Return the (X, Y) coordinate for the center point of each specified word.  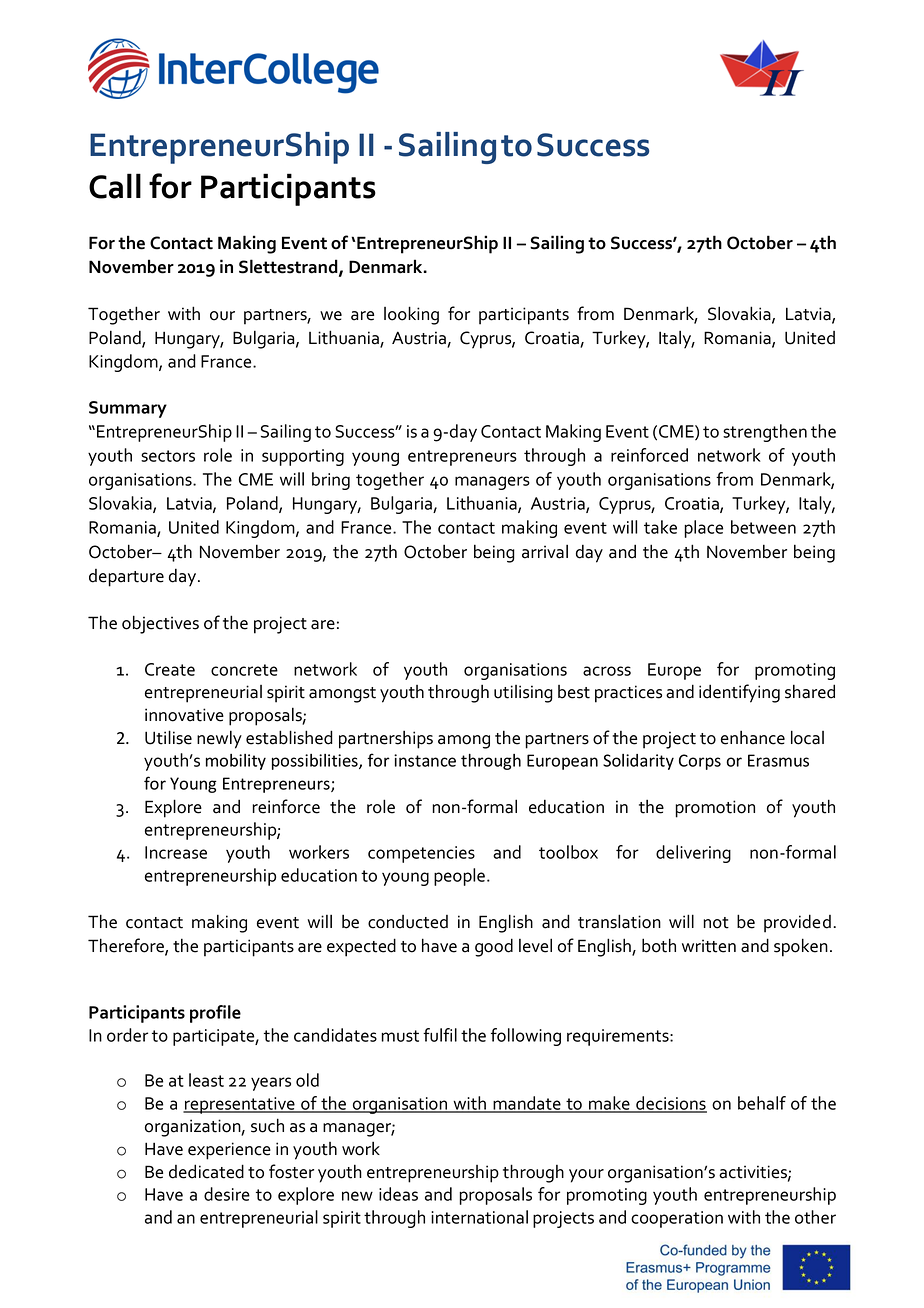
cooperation (677, 1219)
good (494, 947)
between (763, 527)
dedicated (206, 1171)
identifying (739, 693)
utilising (523, 694)
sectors (168, 456)
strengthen (765, 433)
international (479, 1217)
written (709, 946)
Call (115, 186)
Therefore (127, 946)
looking (411, 315)
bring (331, 481)
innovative (184, 715)
